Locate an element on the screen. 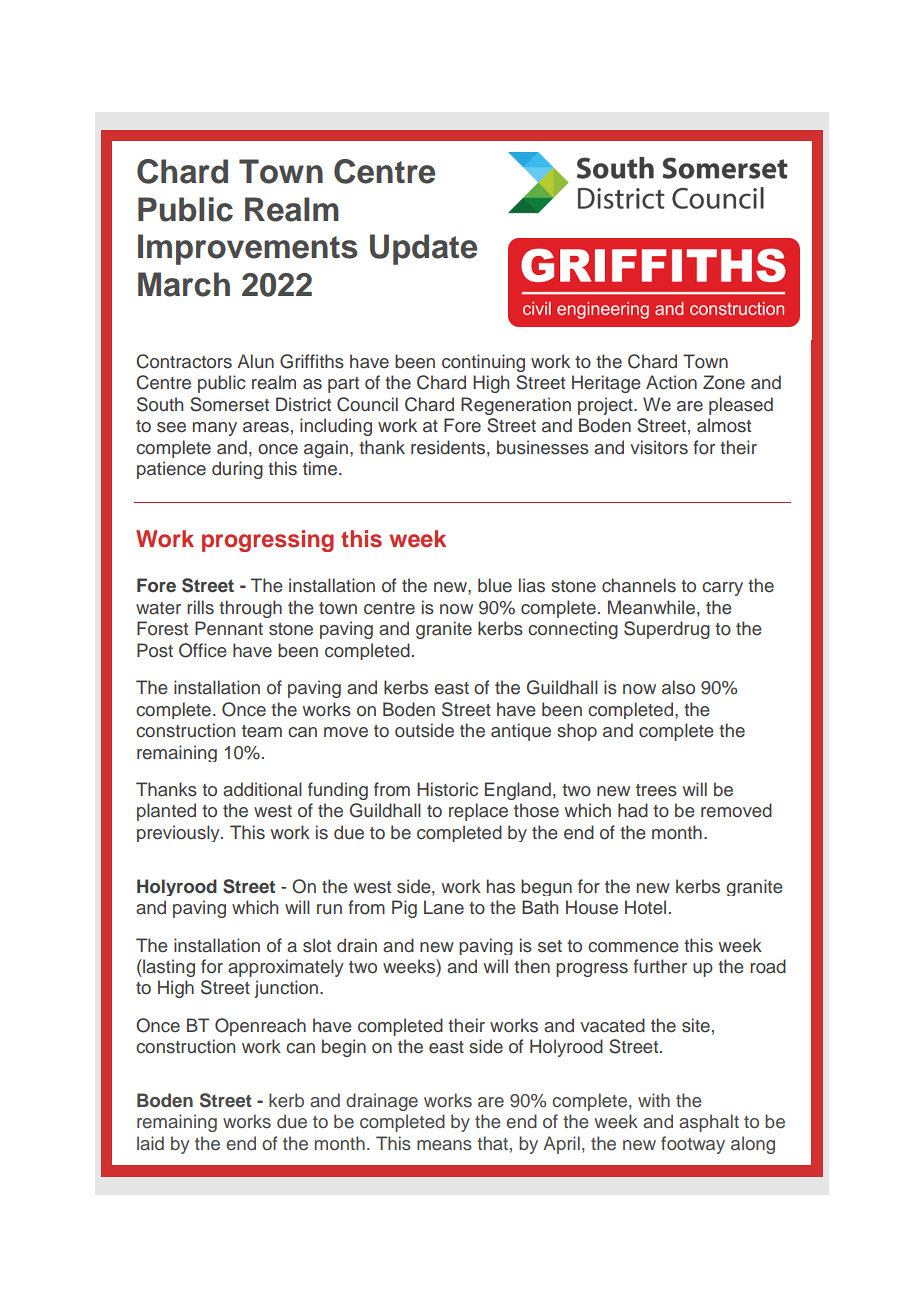  laid is located at coordinates (150, 1143).
